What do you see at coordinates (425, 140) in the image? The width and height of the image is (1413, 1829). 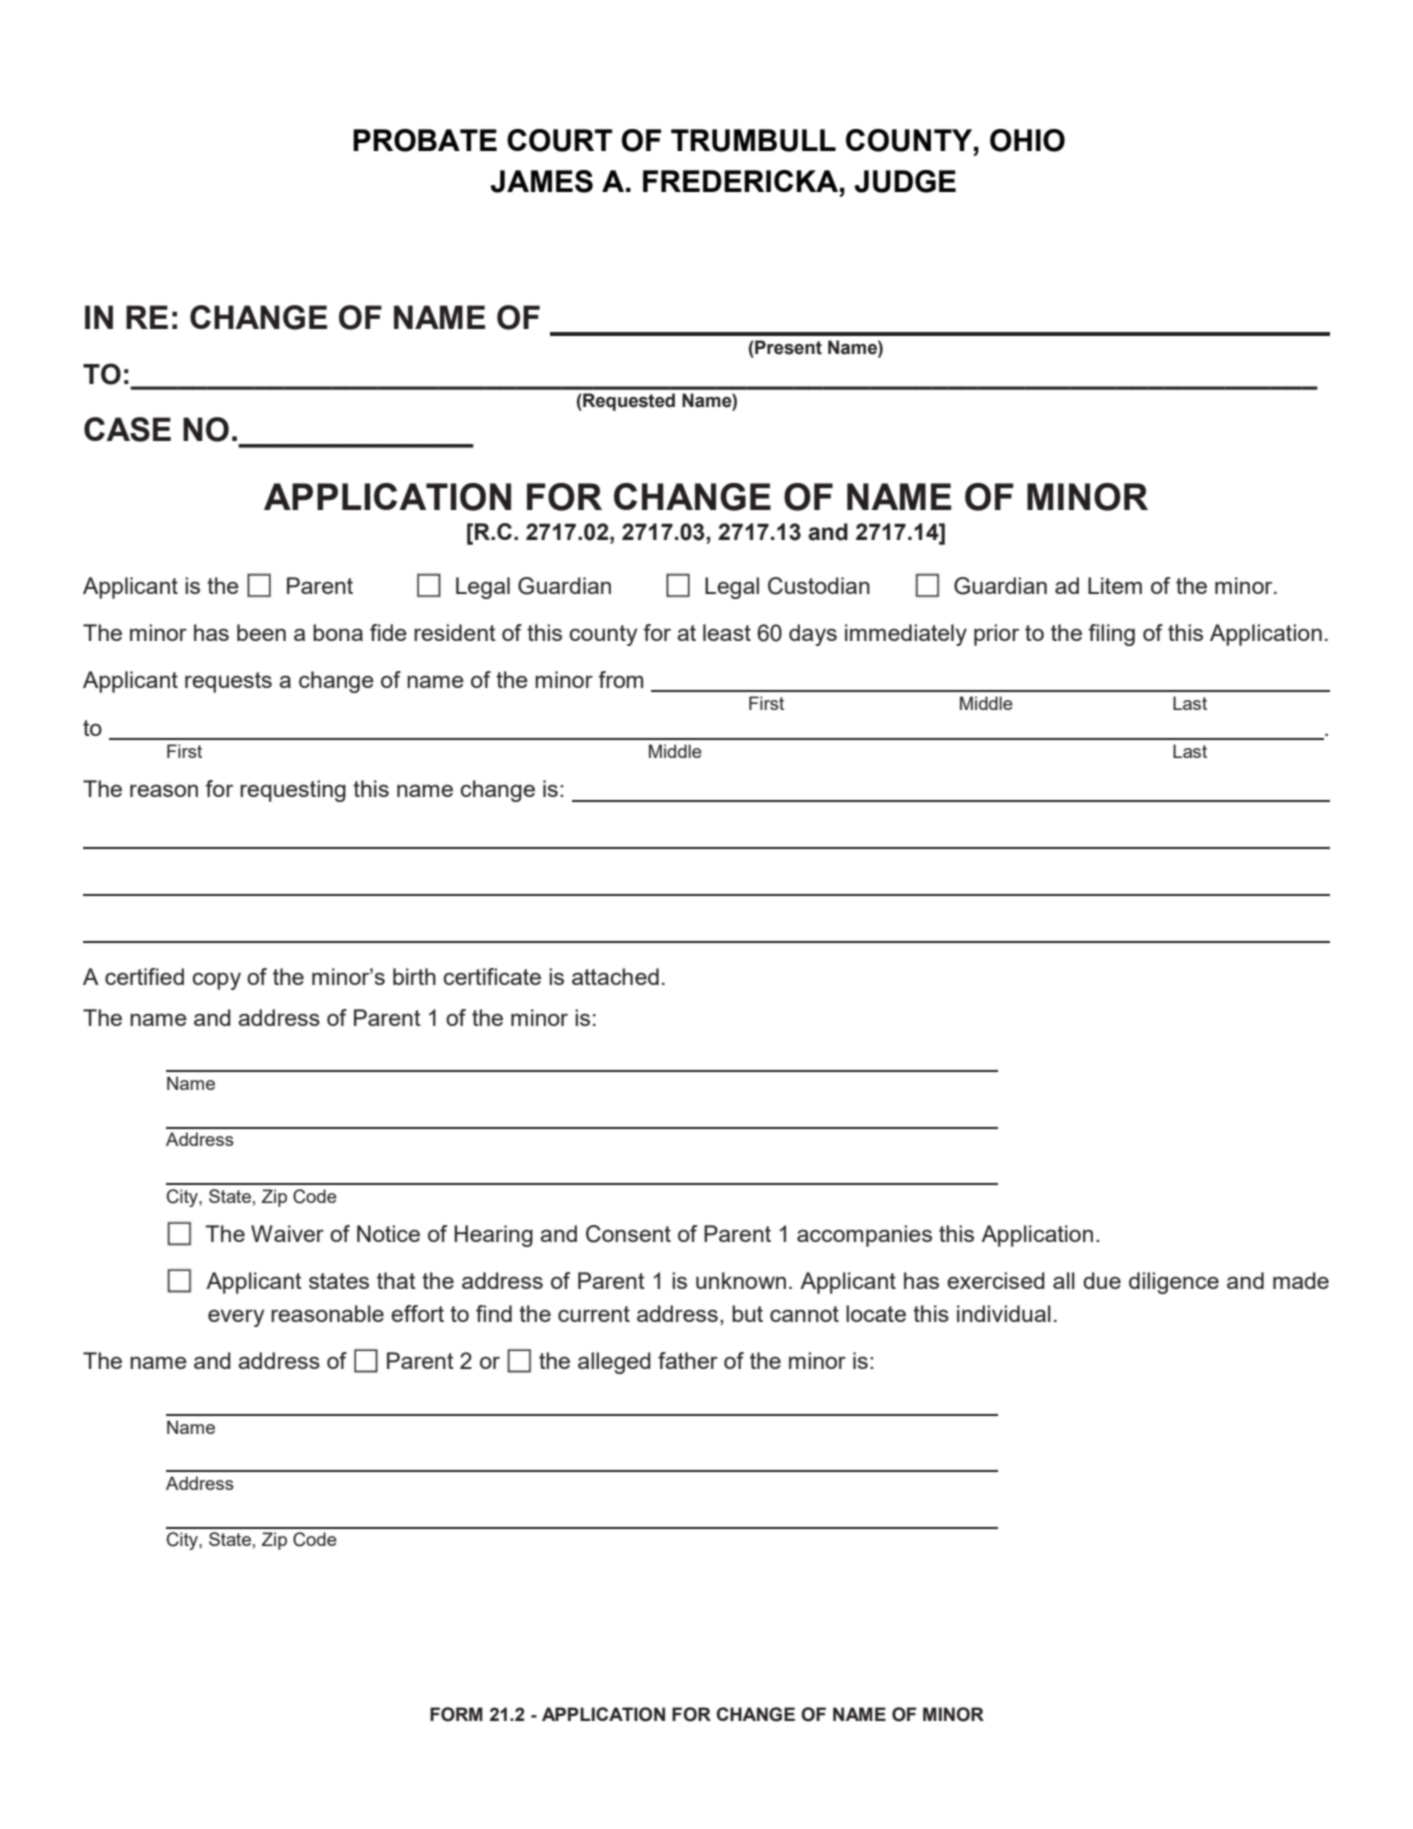 I see `PROBATE` at bounding box center [425, 140].
